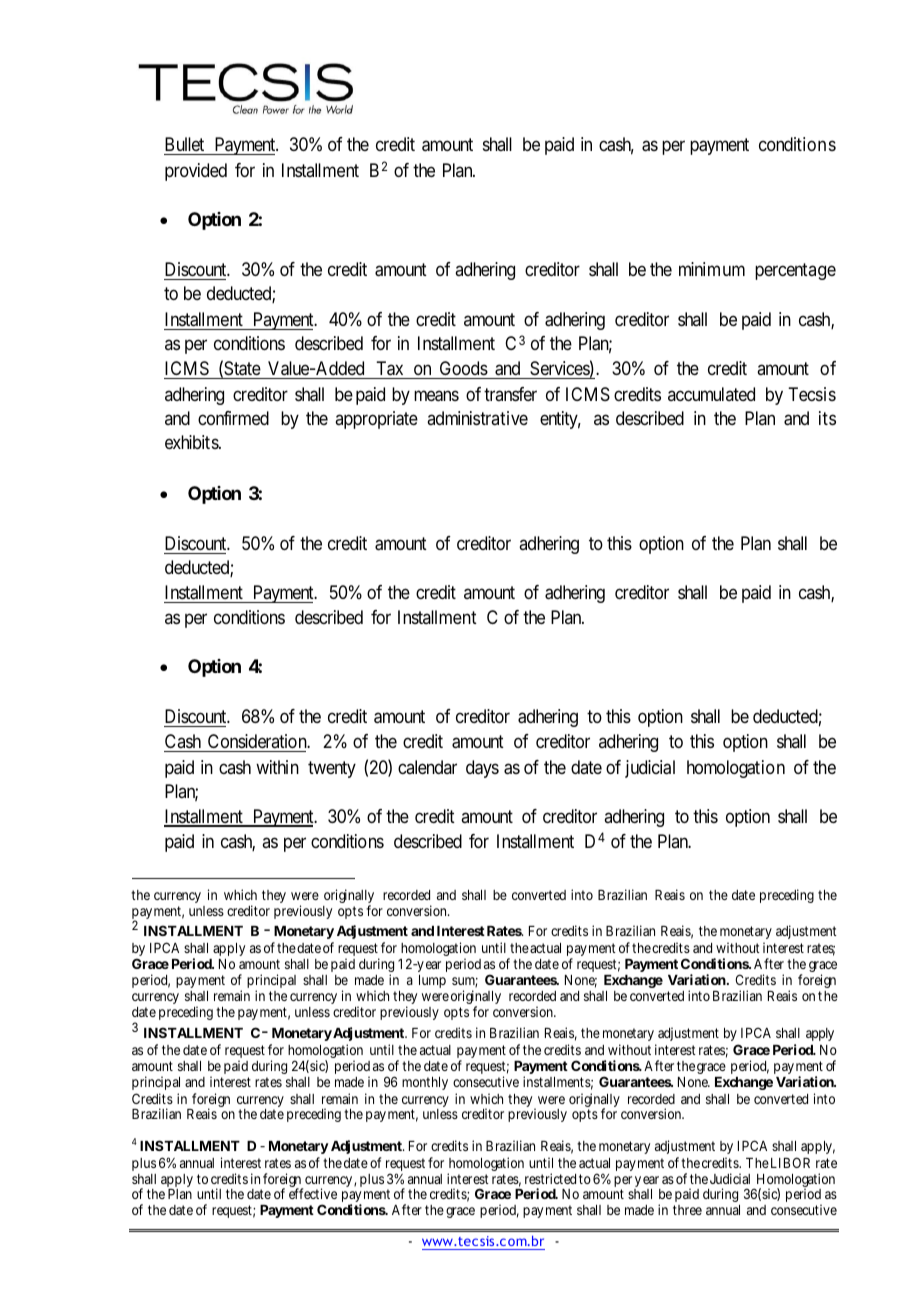 This page has height=1308, width=924. What do you see at coordinates (510, 394) in the page?
I see `transfer` at bounding box center [510, 394].
